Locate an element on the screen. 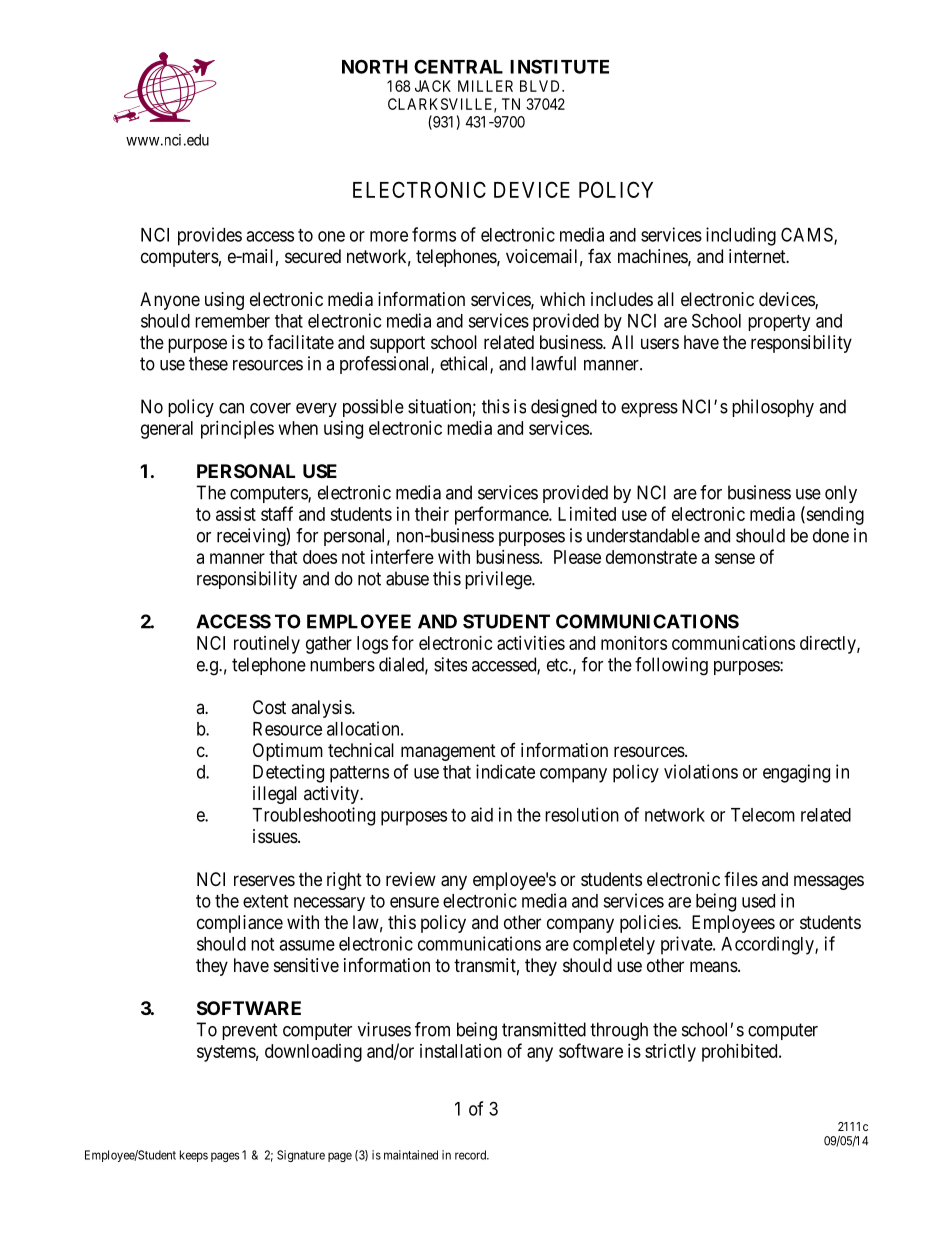 Image resolution: width=952 pixels, height=1233 pixels. illegal is located at coordinates (275, 795).
